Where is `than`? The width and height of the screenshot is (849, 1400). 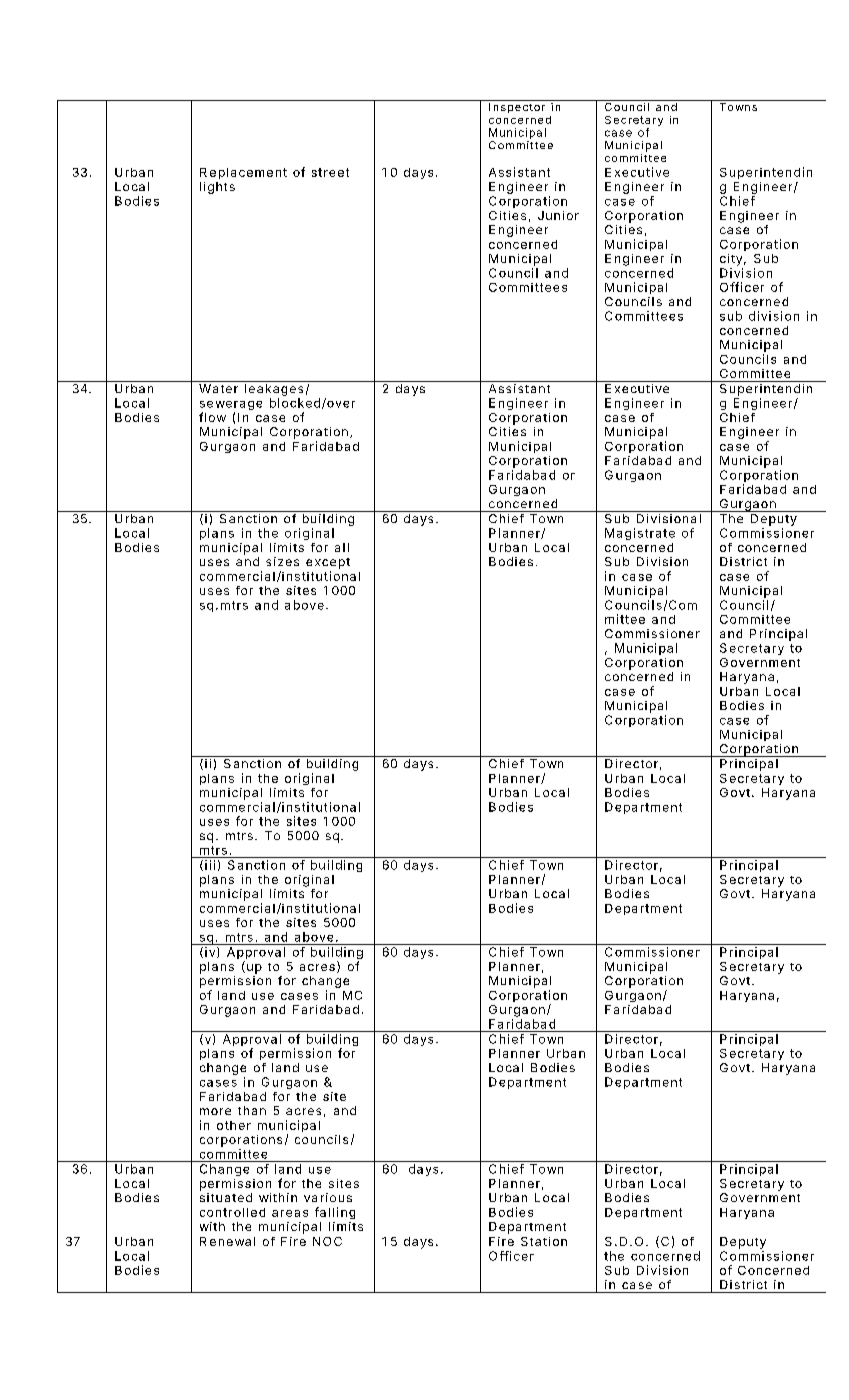 than is located at coordinates (252, 1110).
